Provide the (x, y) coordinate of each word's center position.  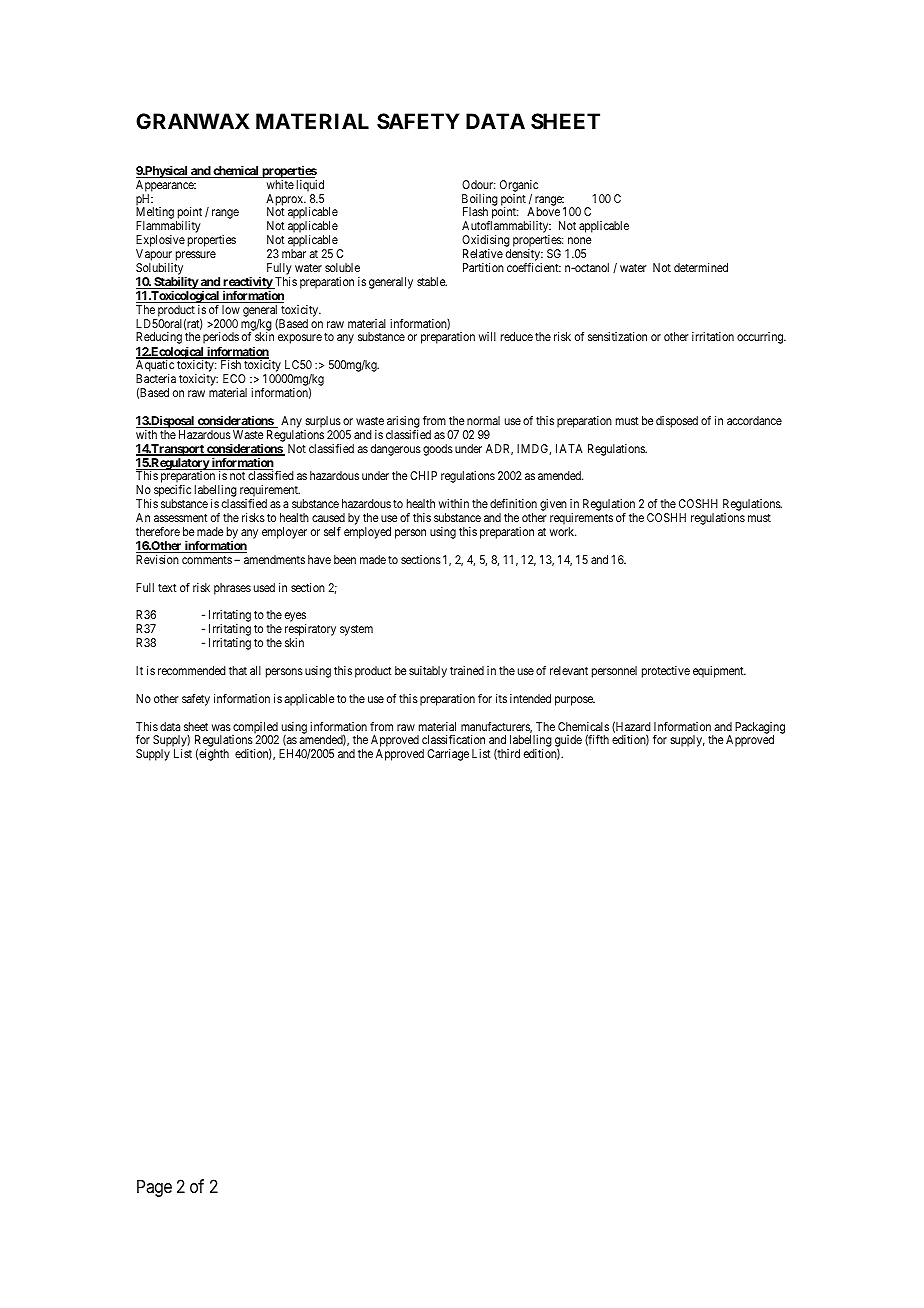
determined (701, 267)
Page (154, 1188)
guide (568, 742)
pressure (196, 256)
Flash (475, 211)
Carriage (448, 755)
